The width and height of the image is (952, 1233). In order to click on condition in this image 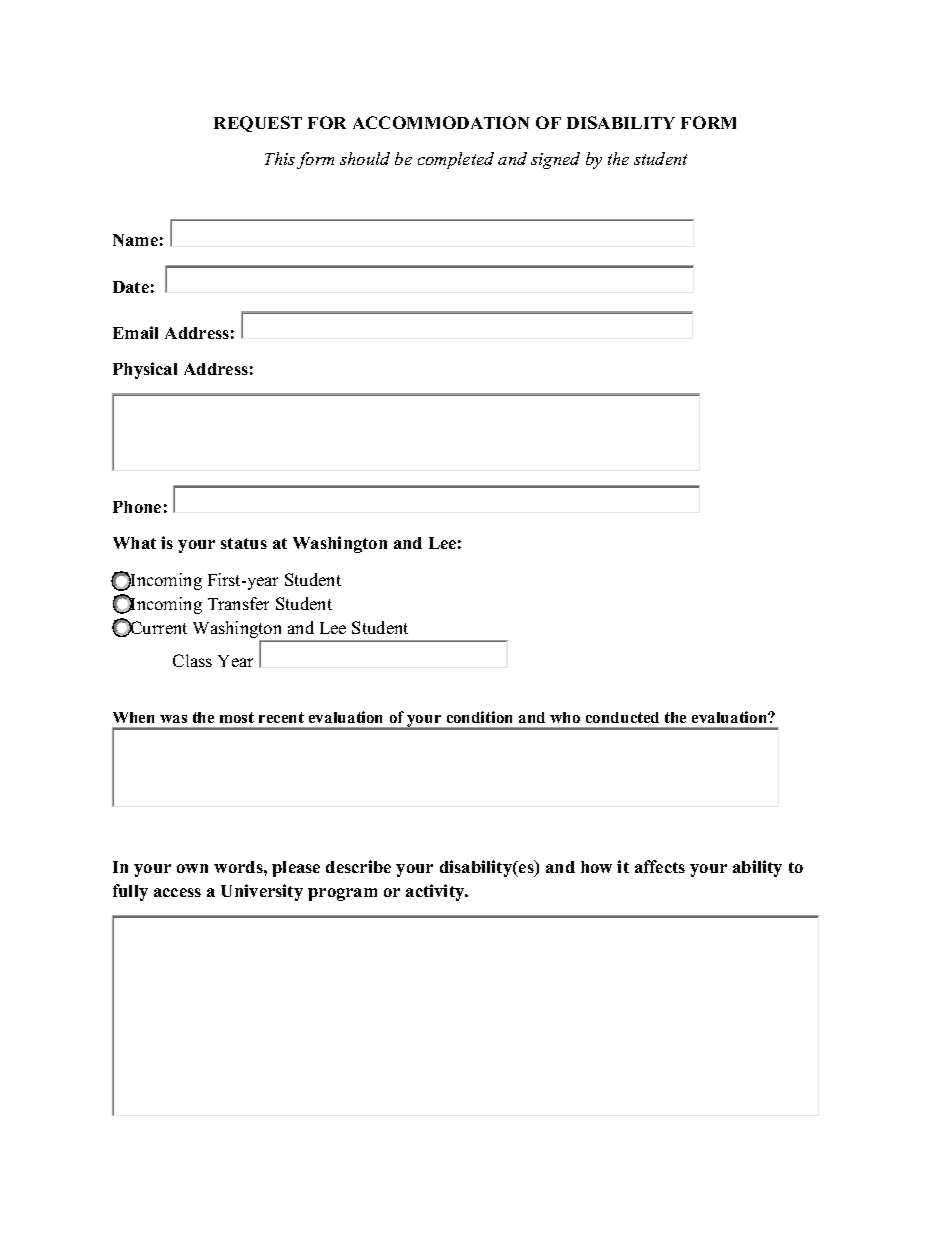, I will do `click(479, 717)`.
